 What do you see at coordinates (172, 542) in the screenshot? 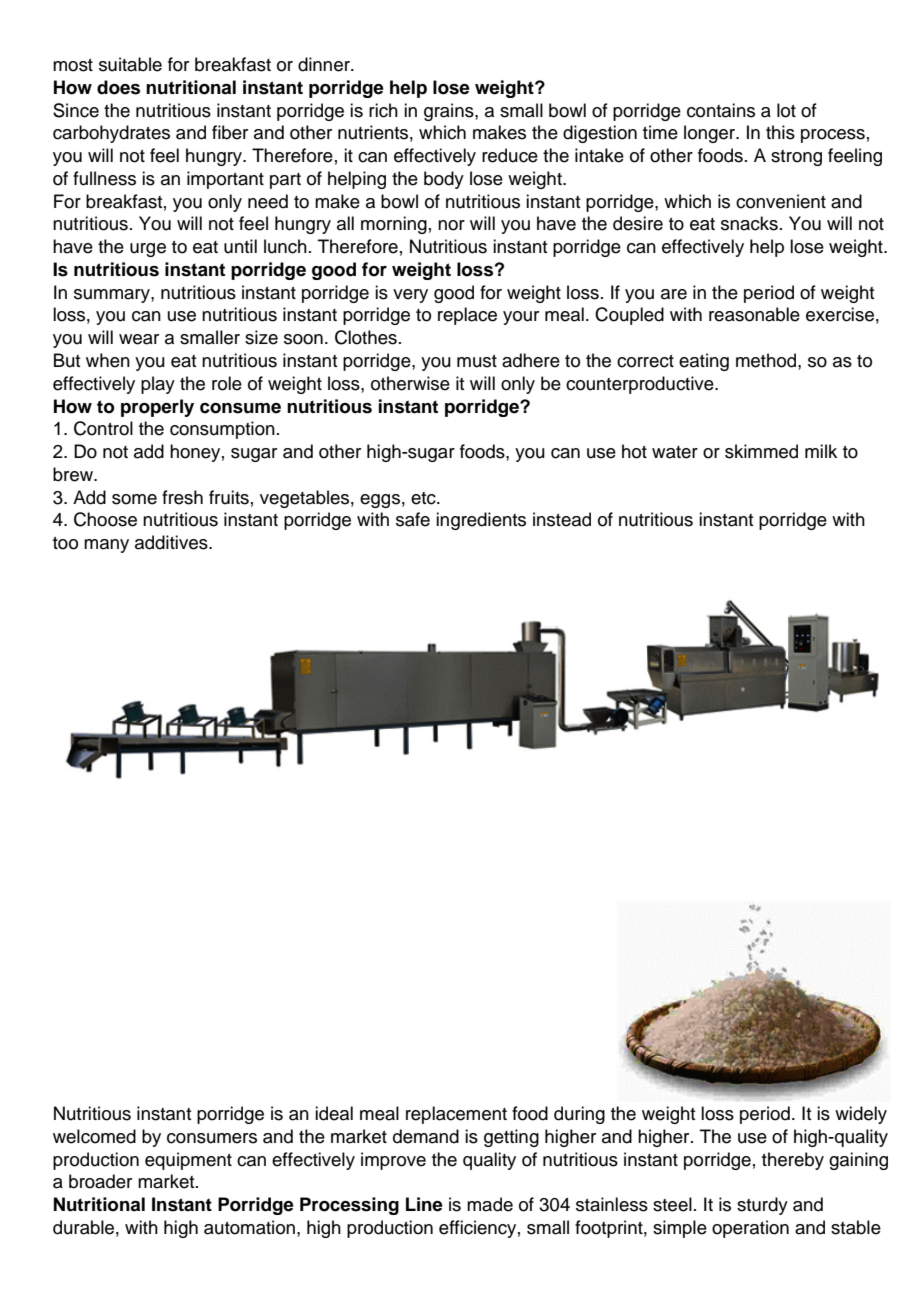
I see `additives` at bounding box center [172, 542].
